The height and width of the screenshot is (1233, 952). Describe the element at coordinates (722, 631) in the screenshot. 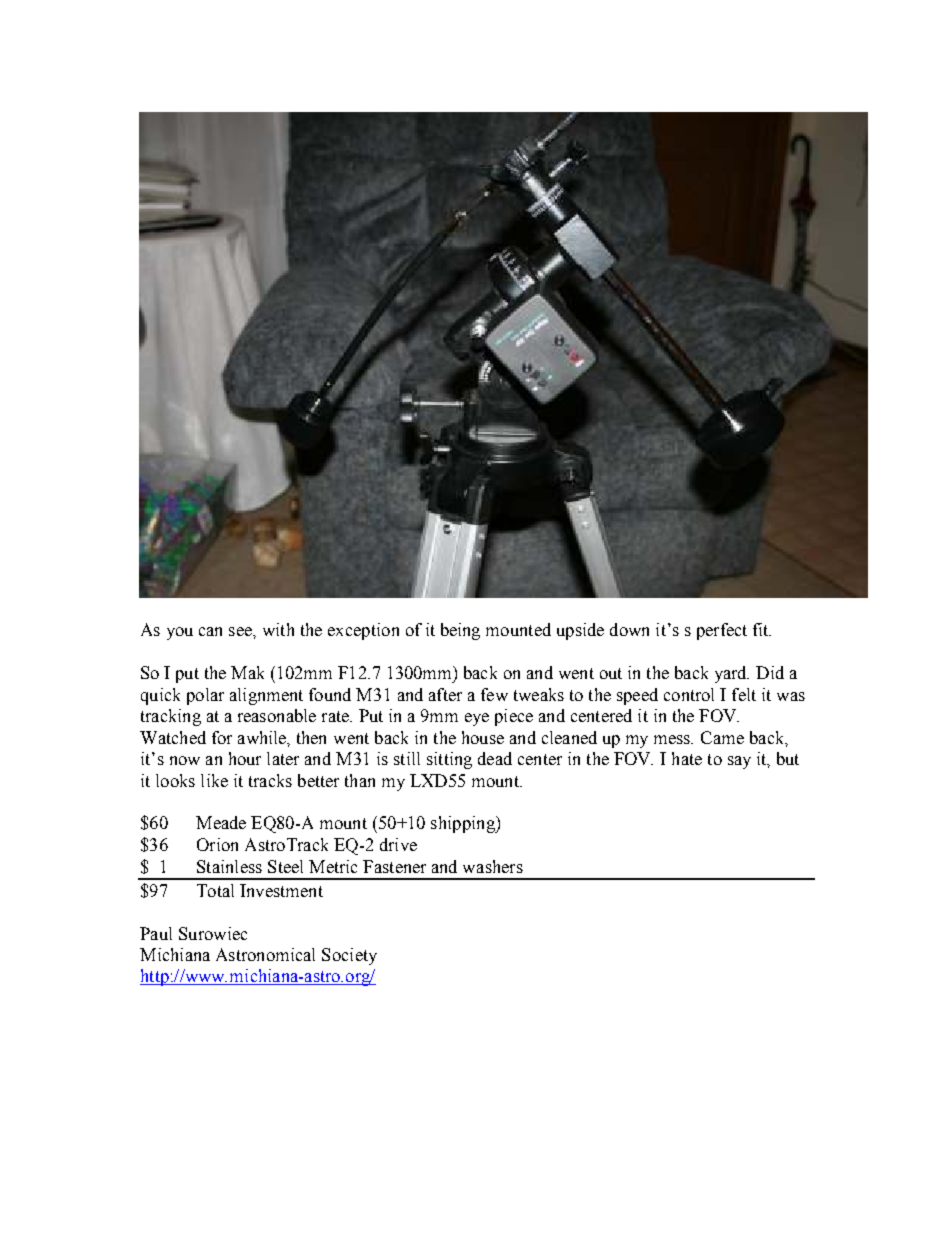

I see `perfect` at that location.
